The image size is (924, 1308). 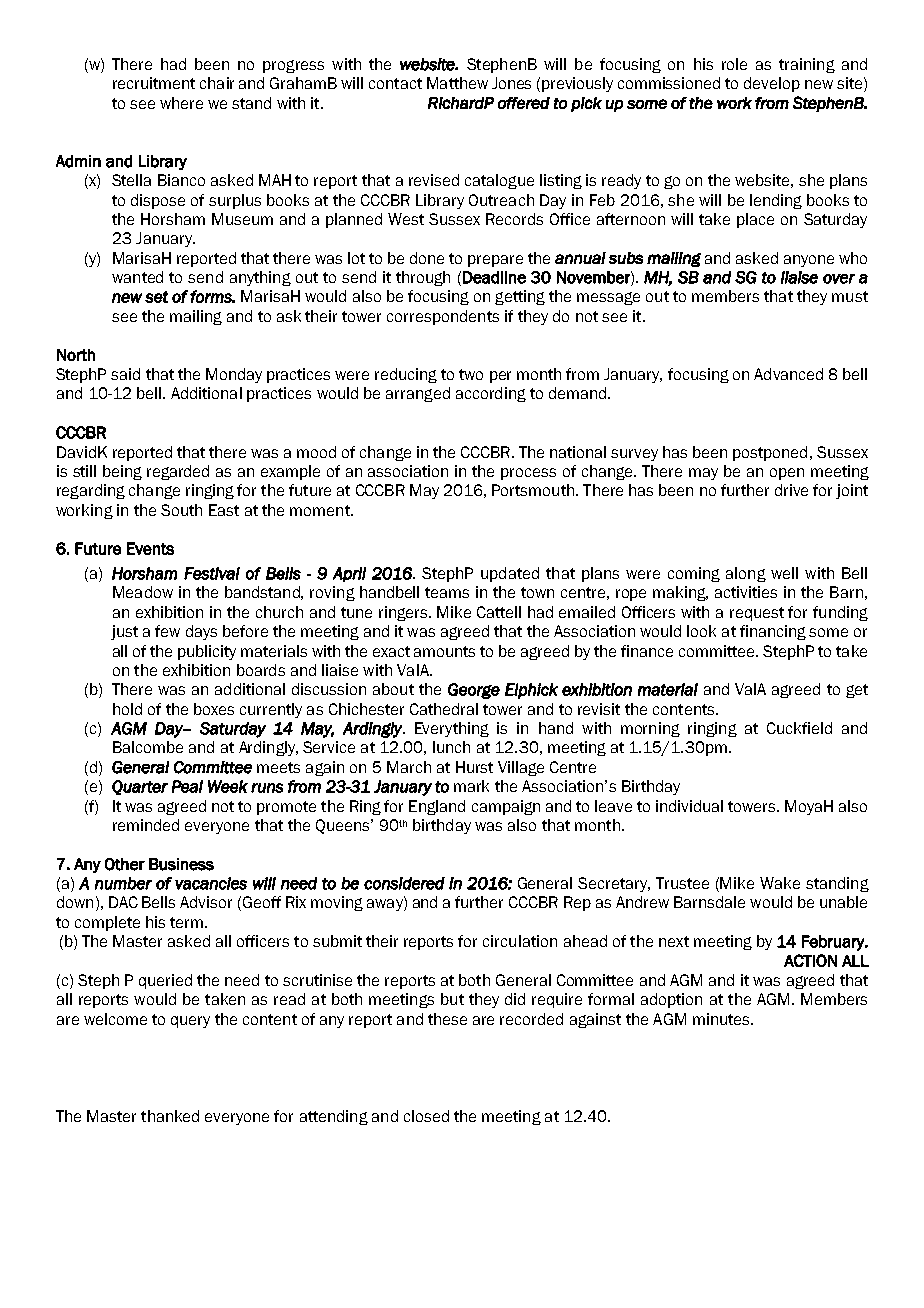 What do you see at coordinates (457, 83) in the screenshot?
I see `Matthew` at bounding box center [457, 83].
